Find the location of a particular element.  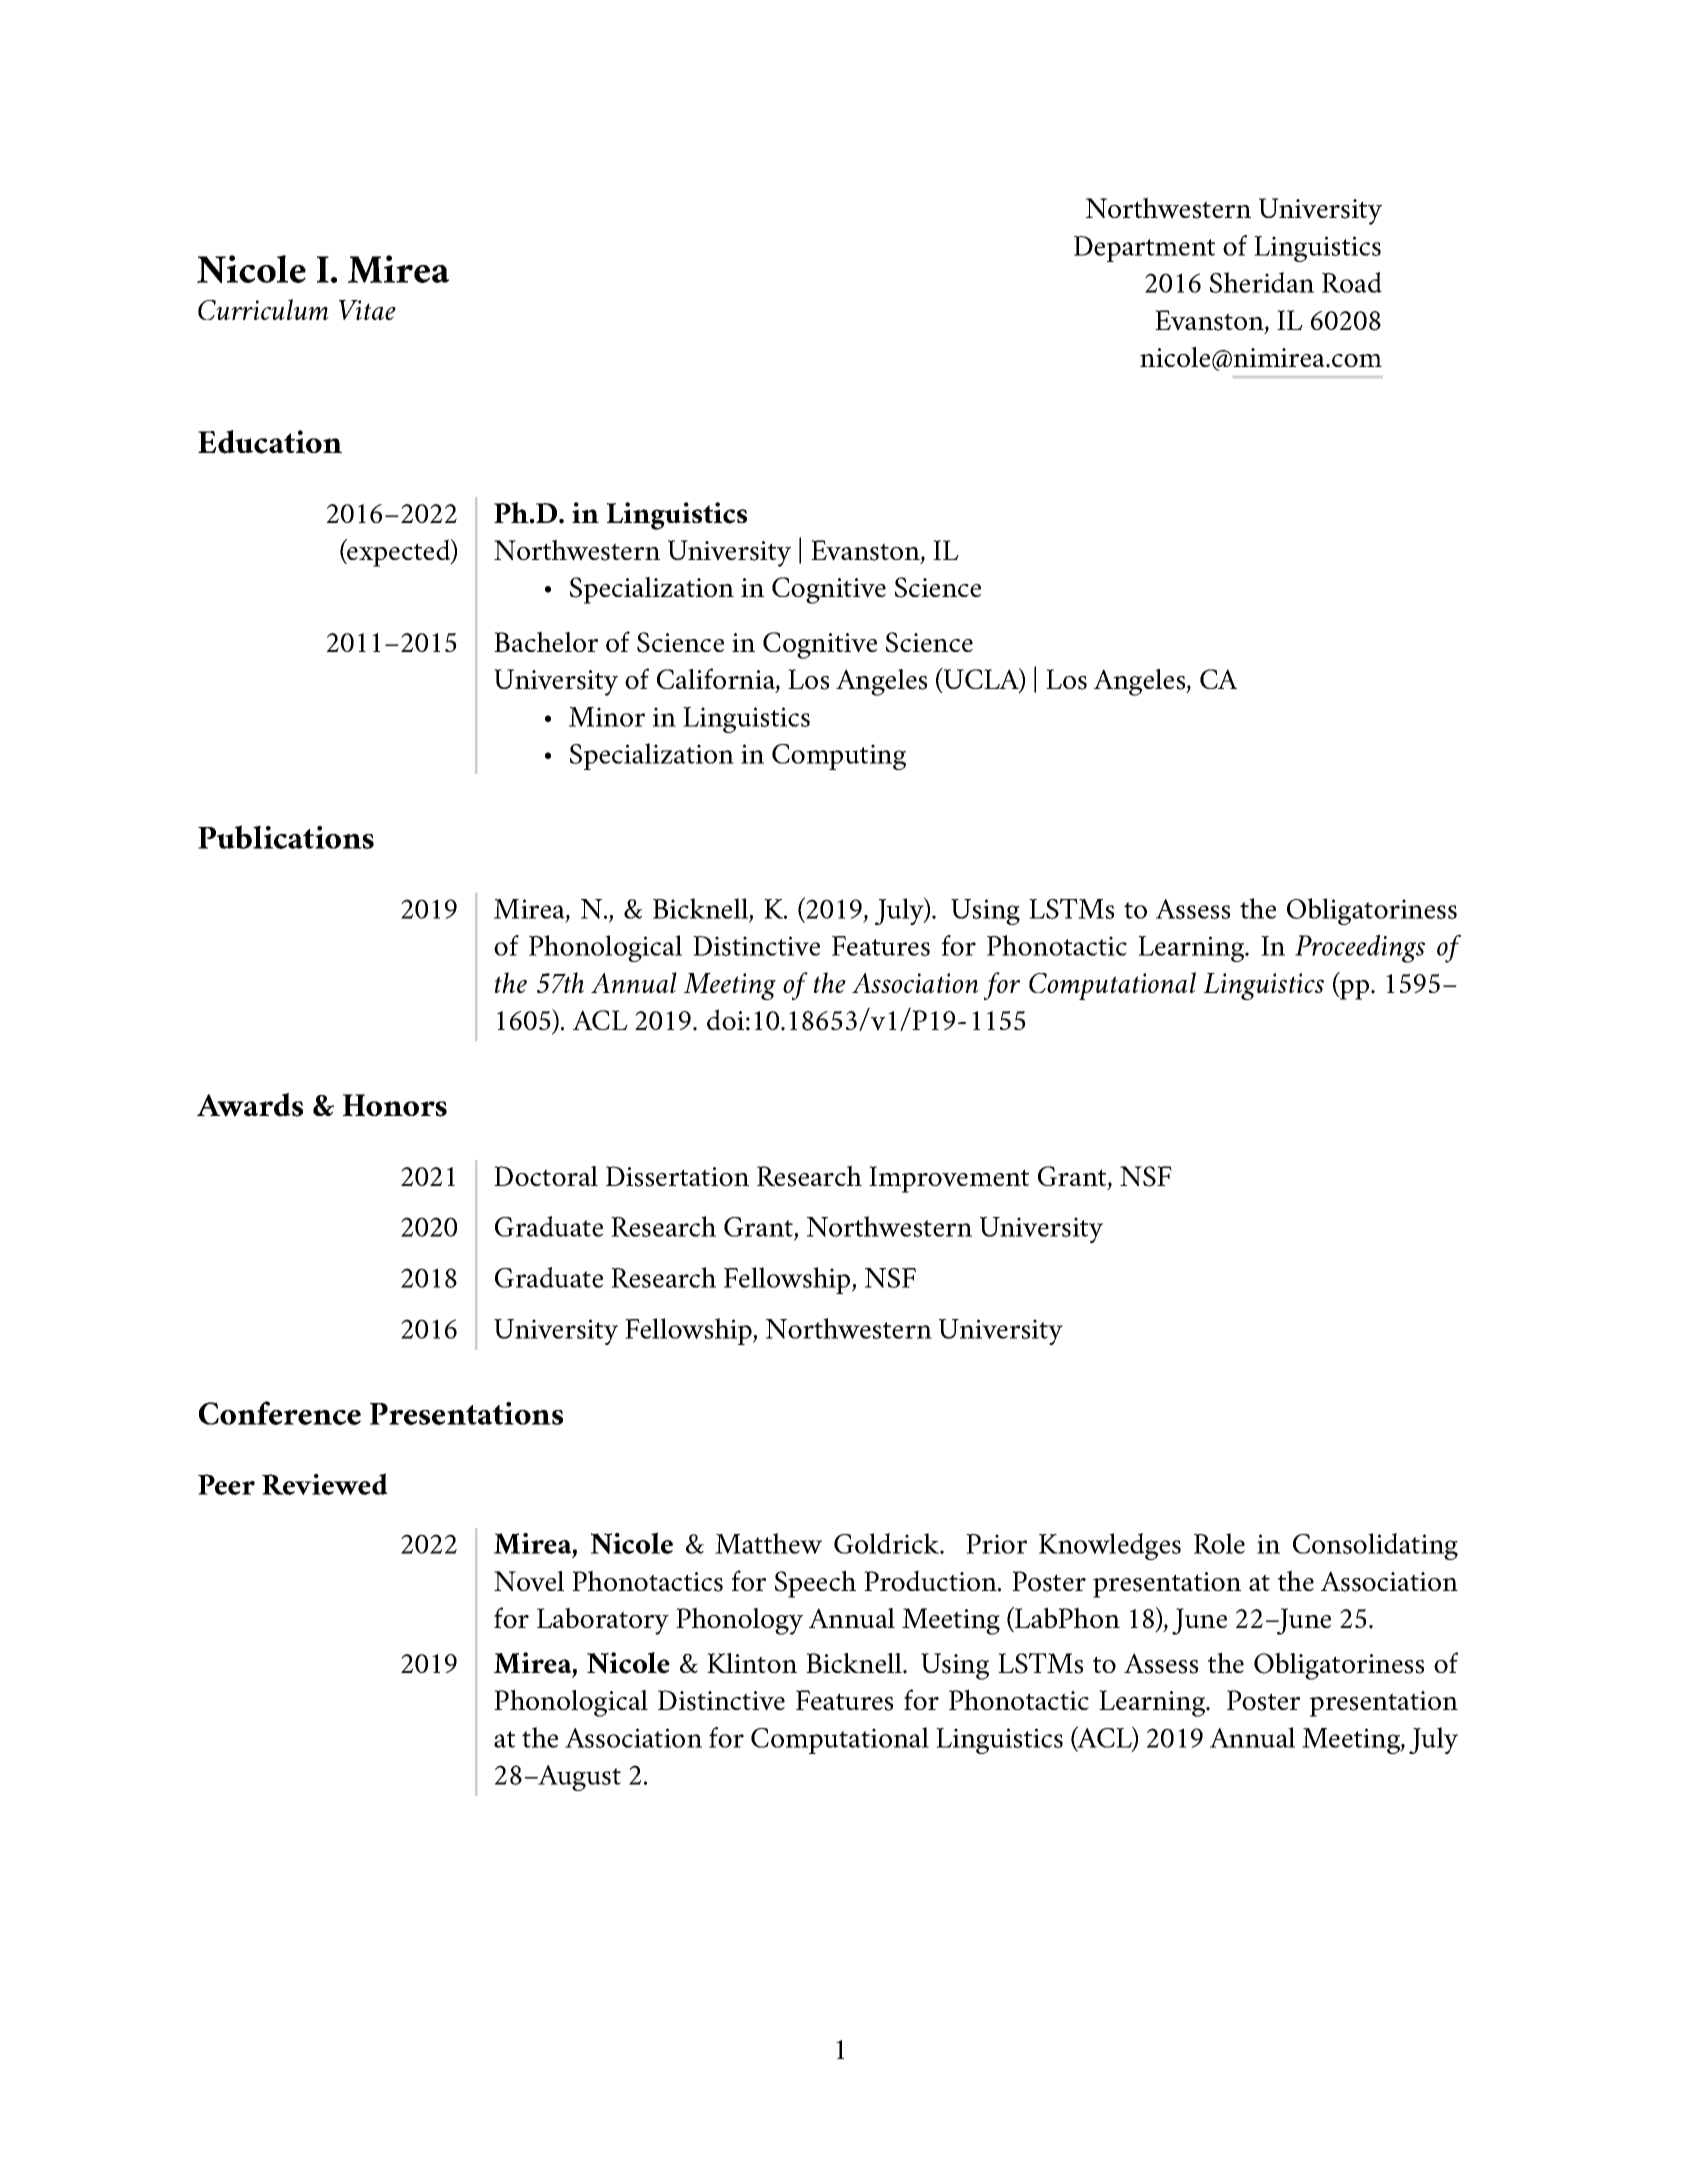

Computing is located at coordinates (839, 757).
